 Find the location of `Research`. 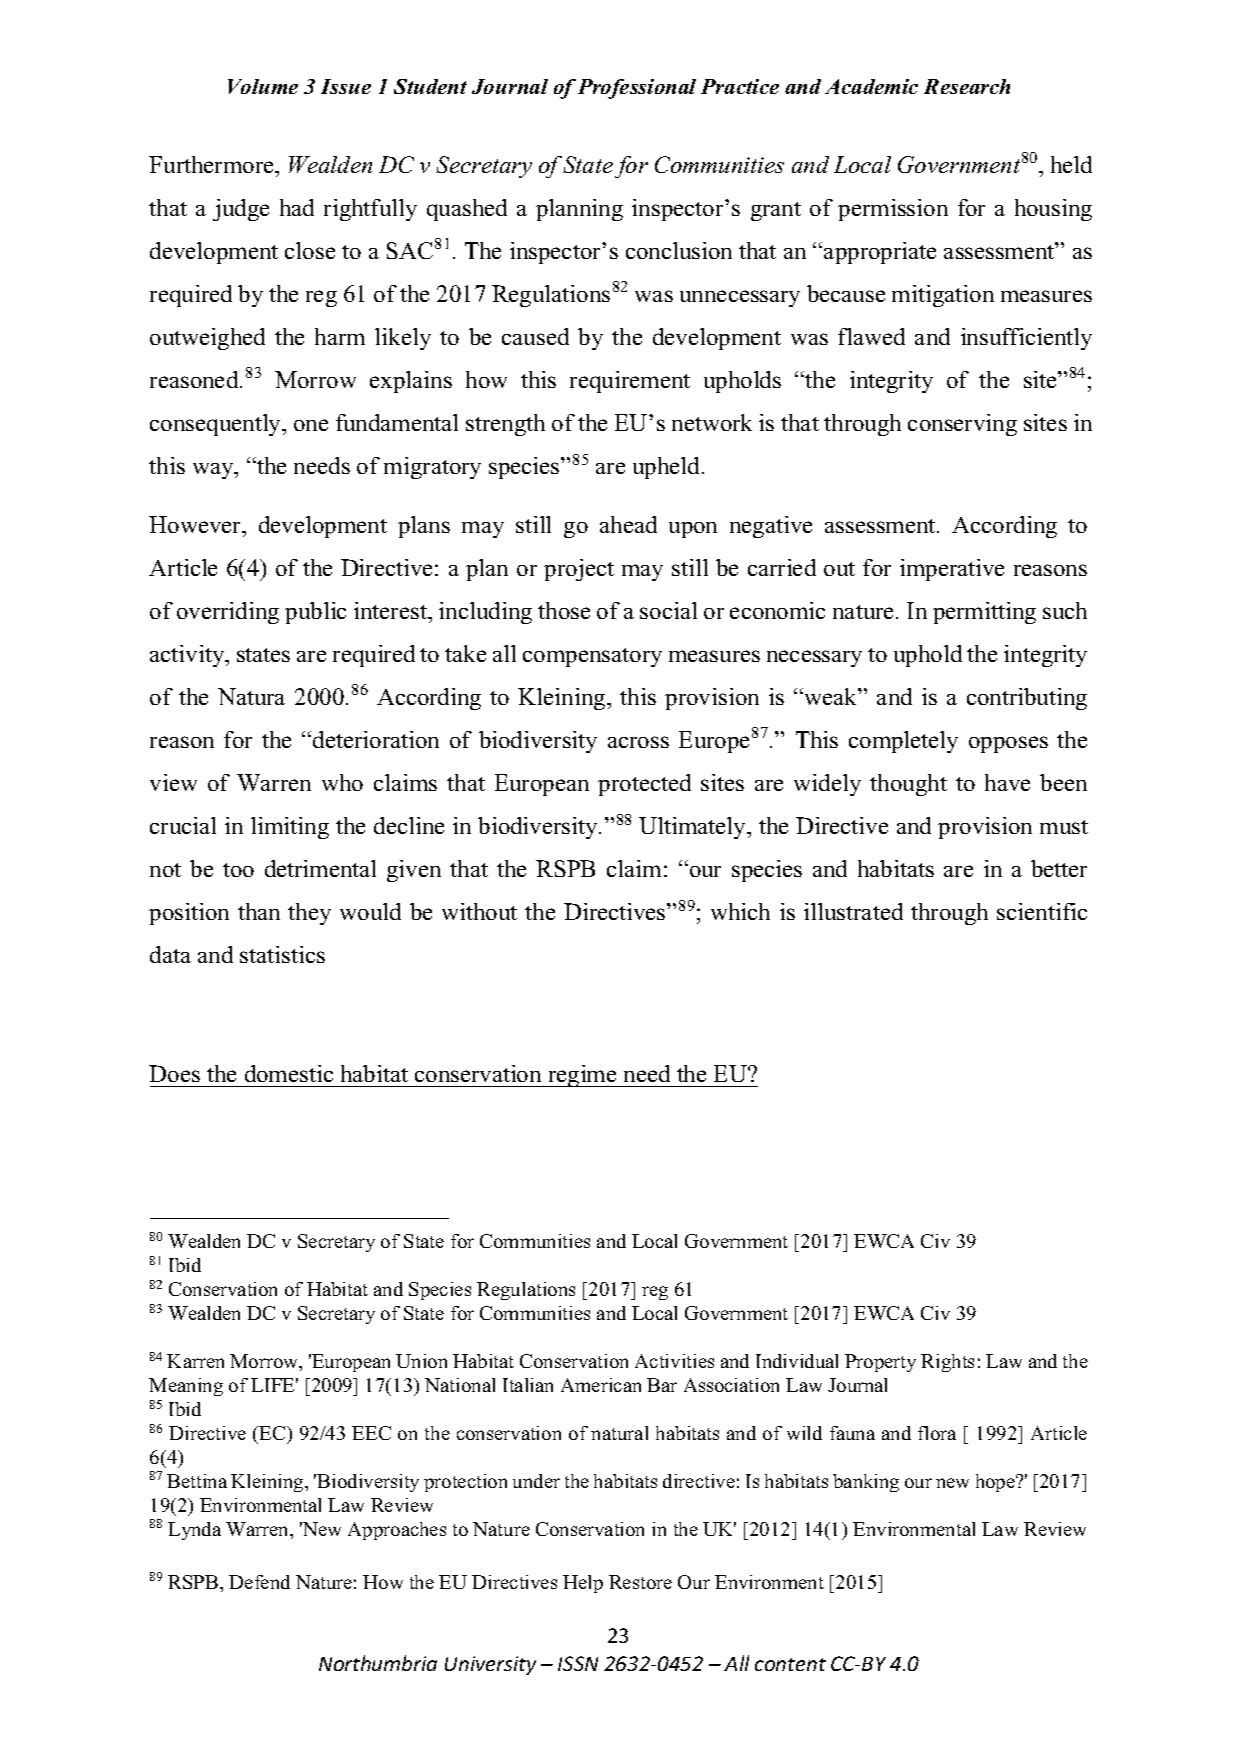

Research is located at coordinates (967, 86).
